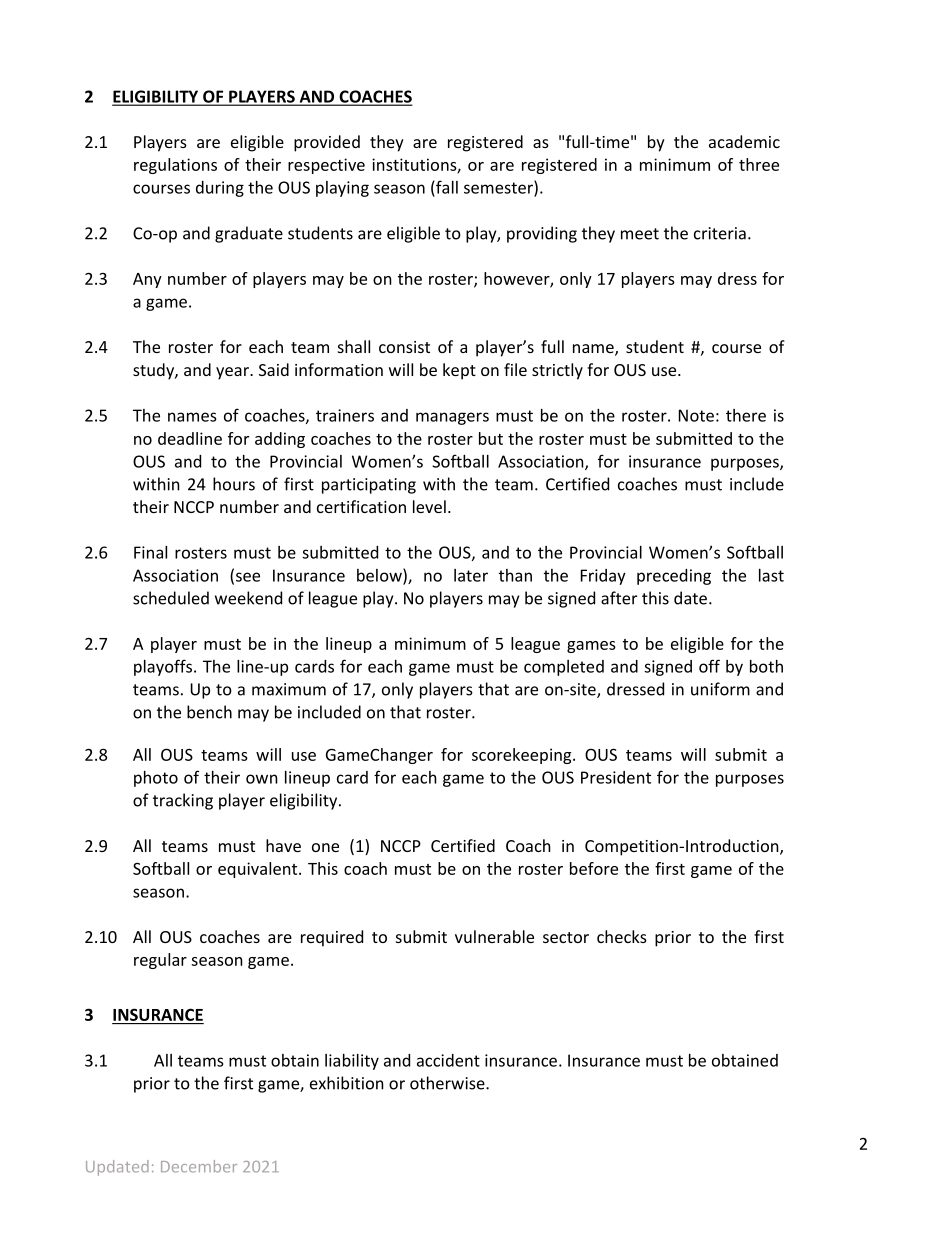 The image size is (952, 1233). Describe the element at coordinates (744, 141) in the screenshot. I see `academic` at that location.
